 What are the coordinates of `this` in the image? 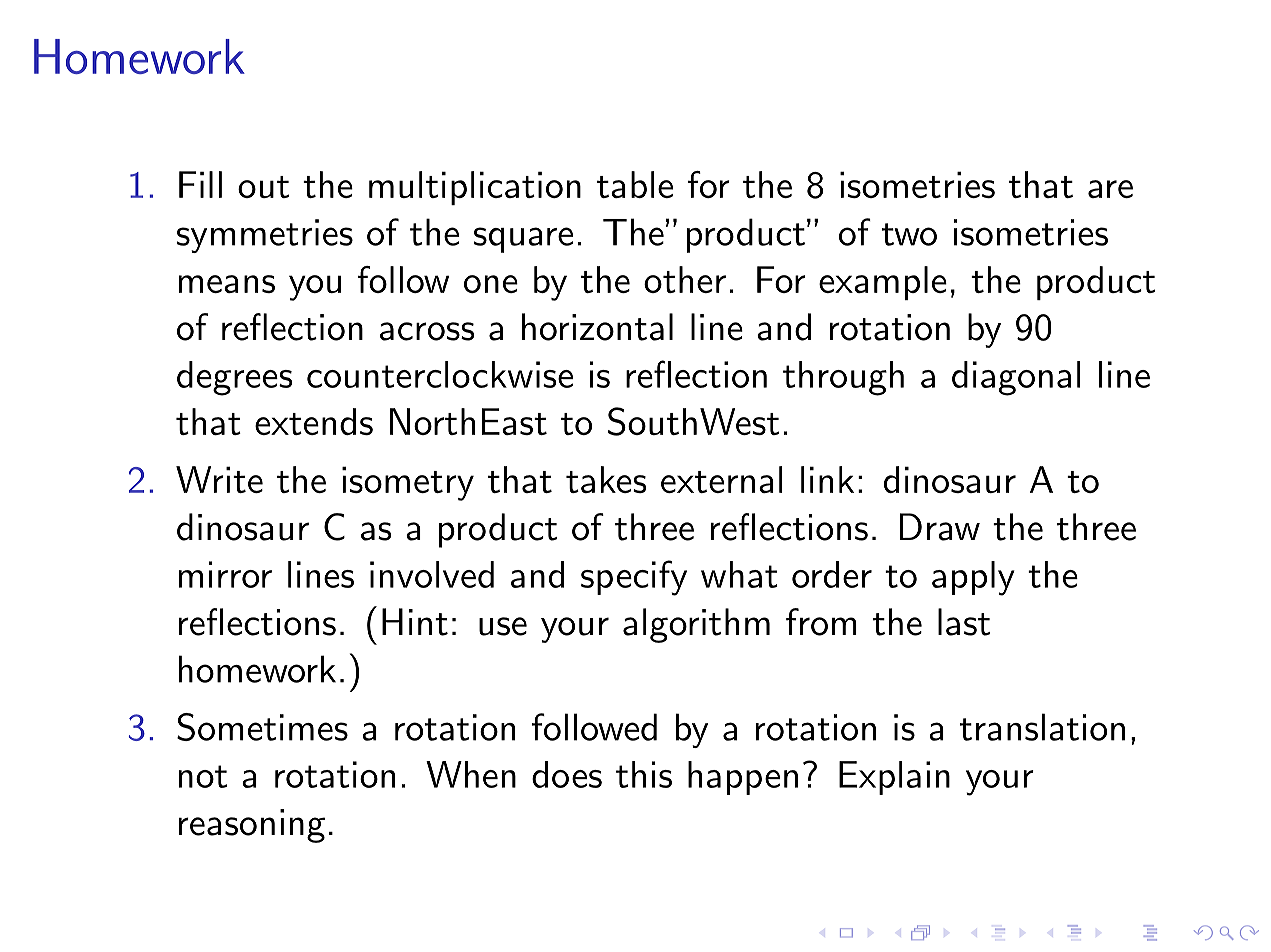 It's located at (644, 774).
